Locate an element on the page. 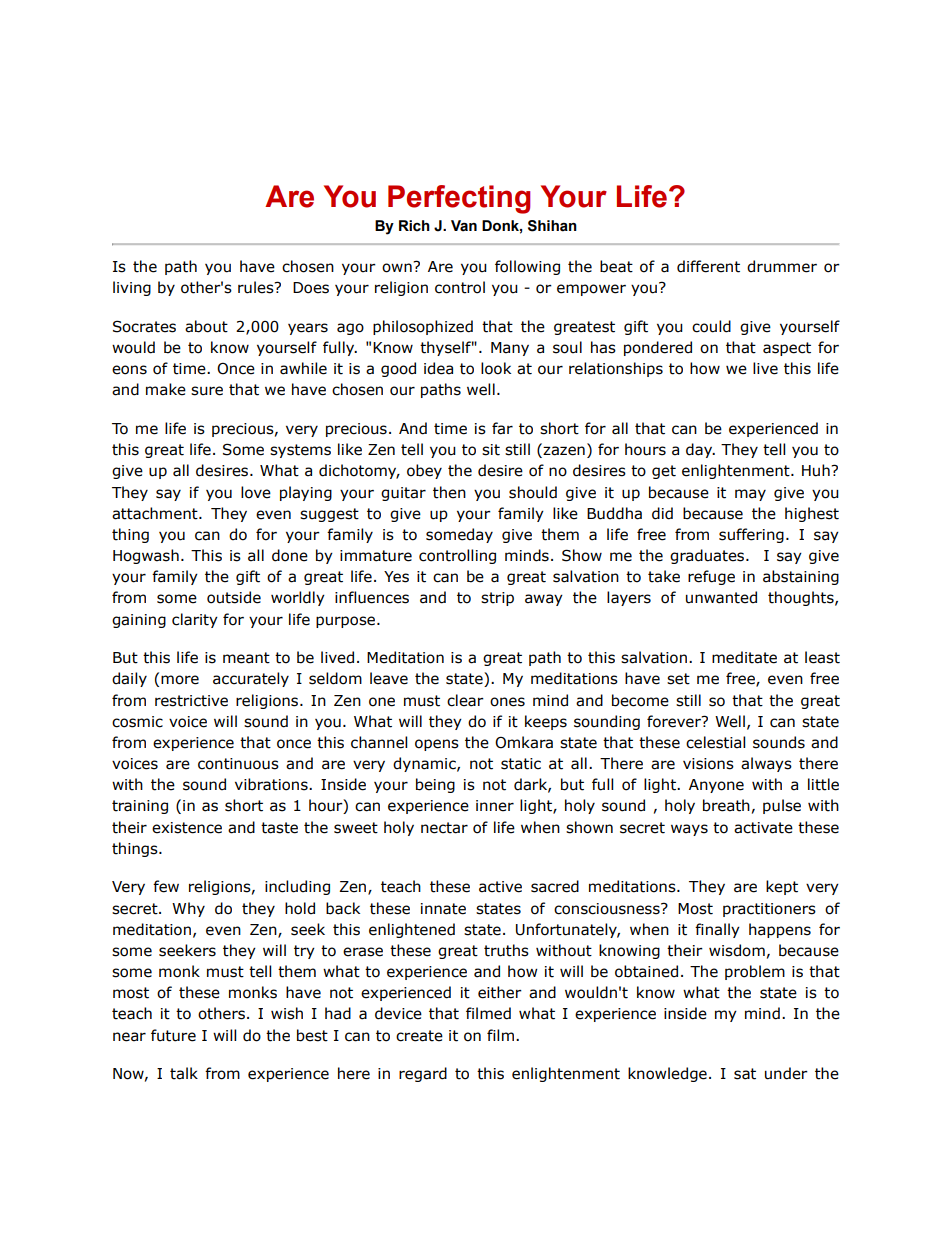 The width and height of the document is (952, 1233). different is located at coordinates (708, 266).
